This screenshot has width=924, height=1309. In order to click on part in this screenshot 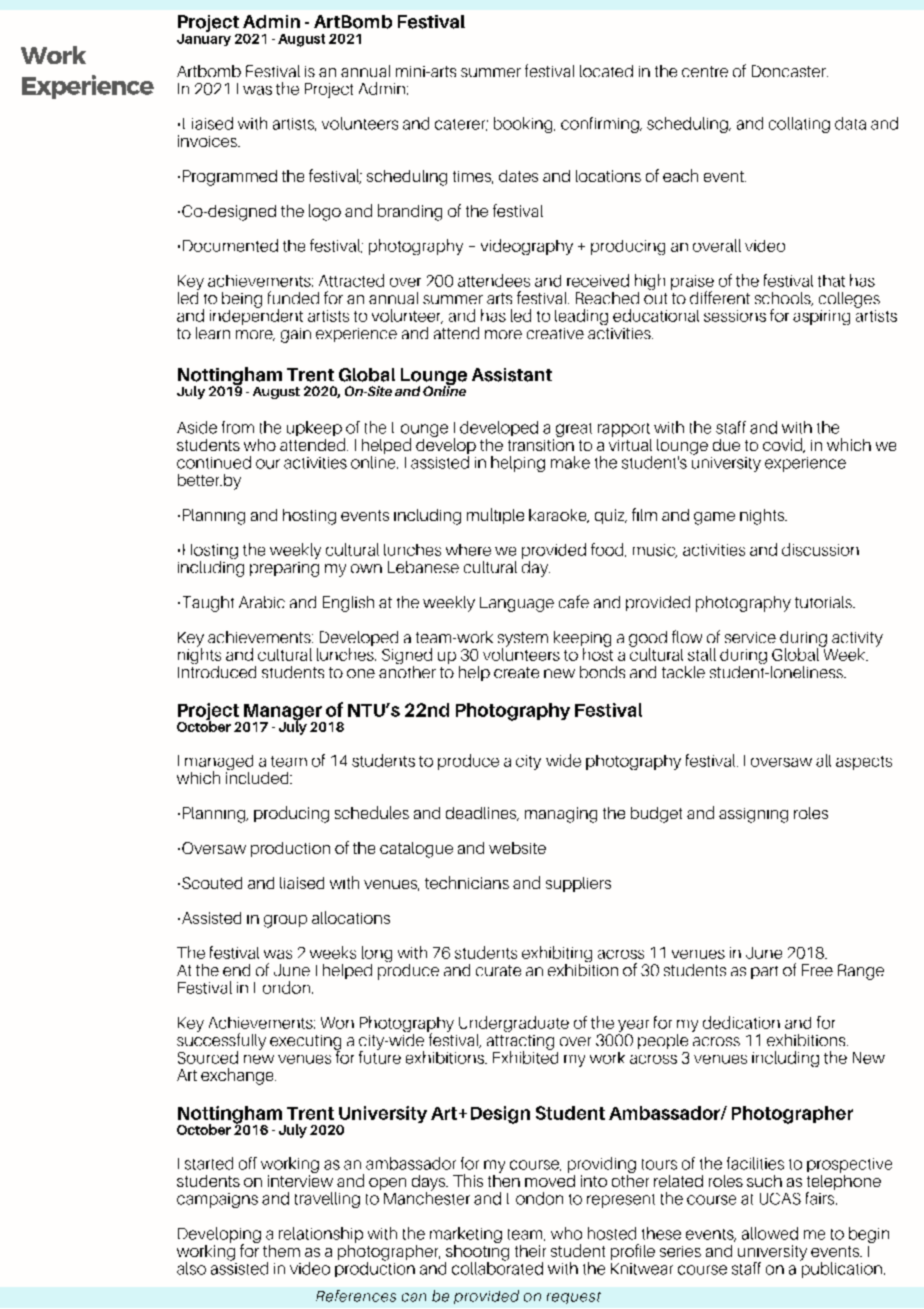, I will do `click(764, 972)`.
